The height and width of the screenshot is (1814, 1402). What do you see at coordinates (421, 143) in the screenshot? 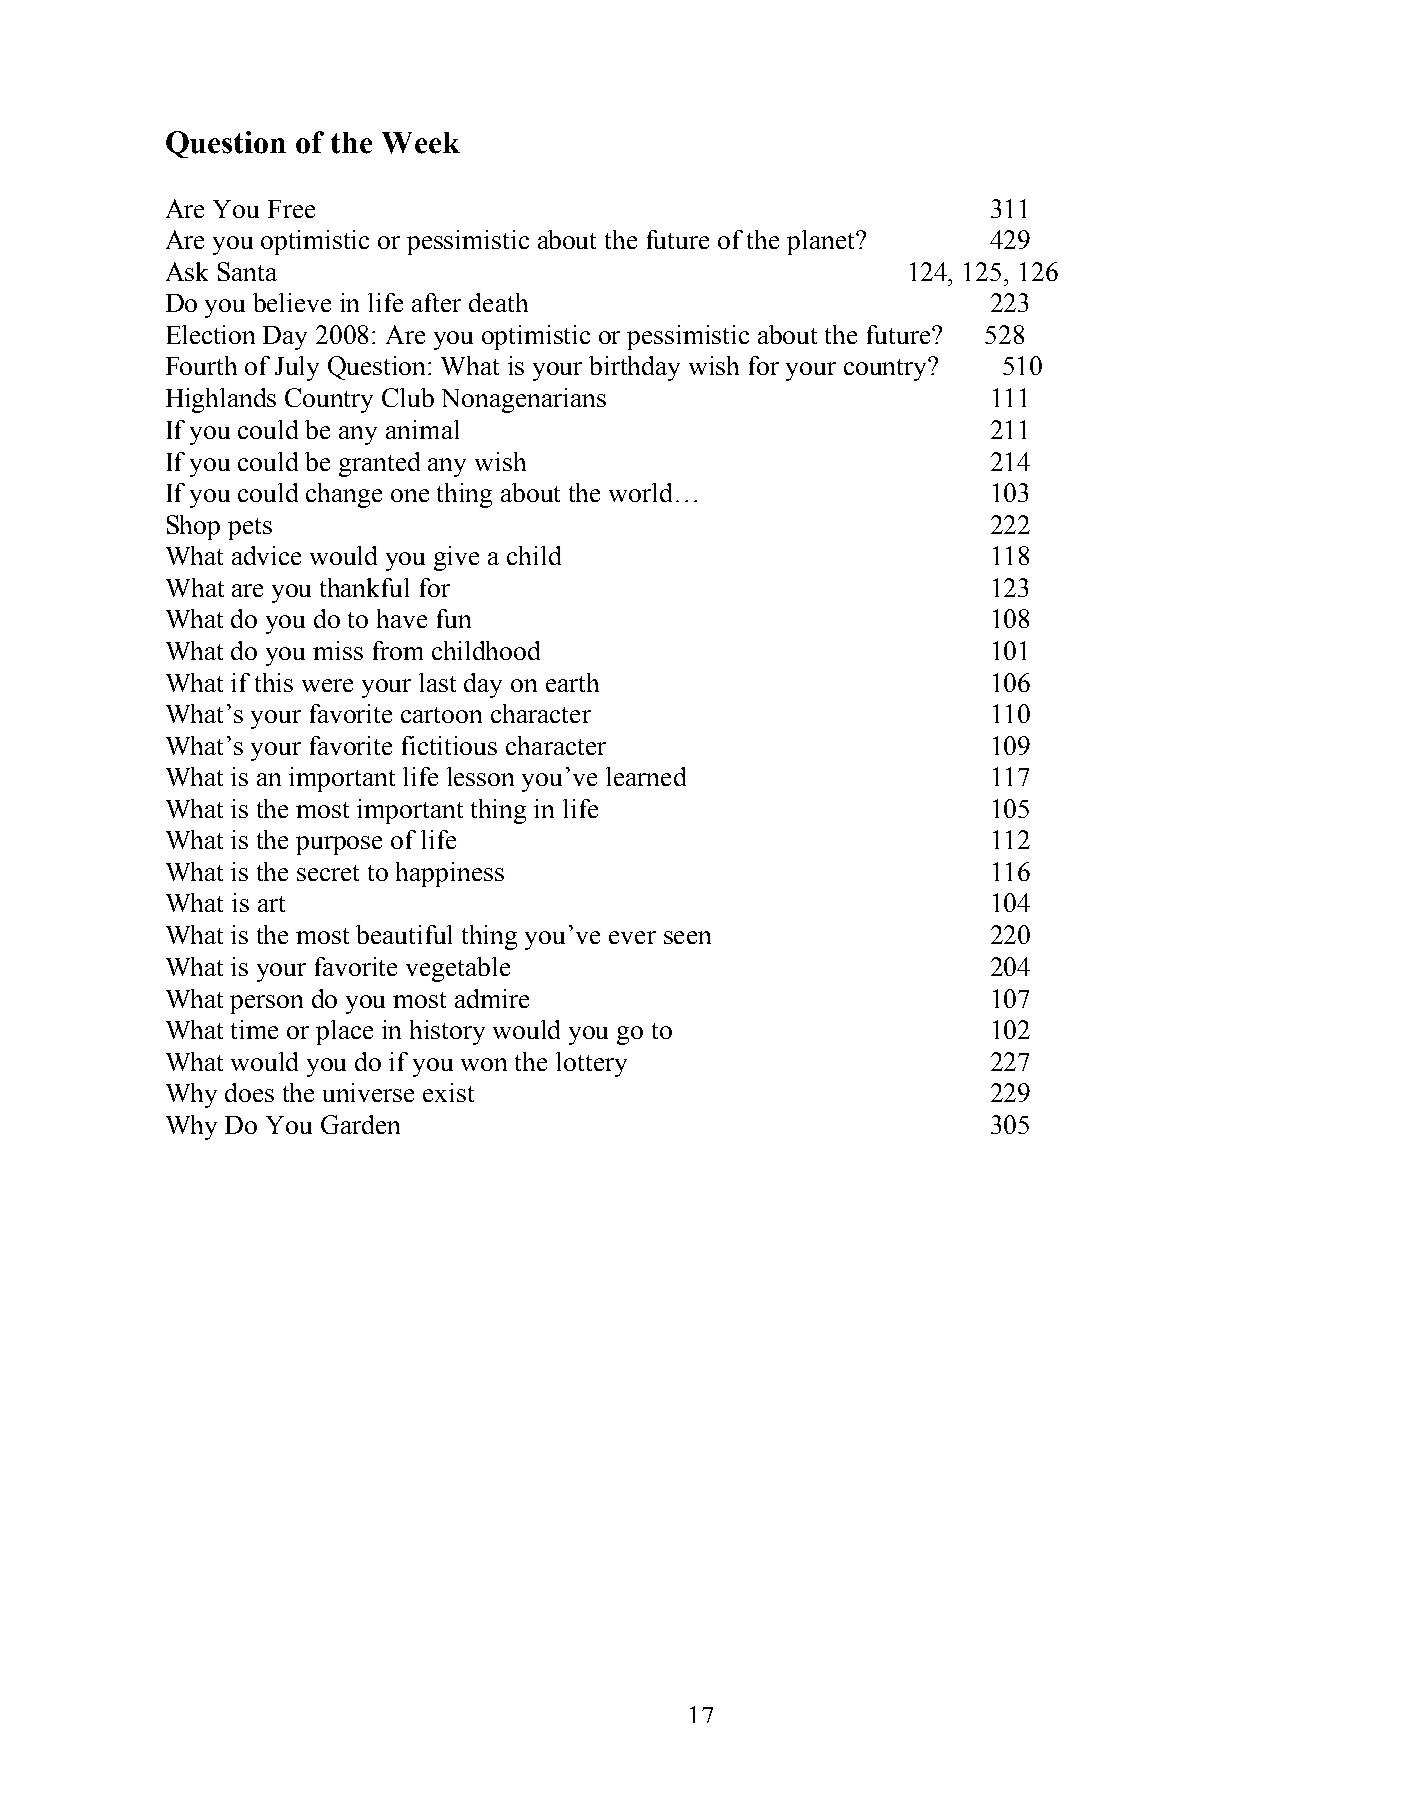
I see `Week` at bounding box center [421, 143].
